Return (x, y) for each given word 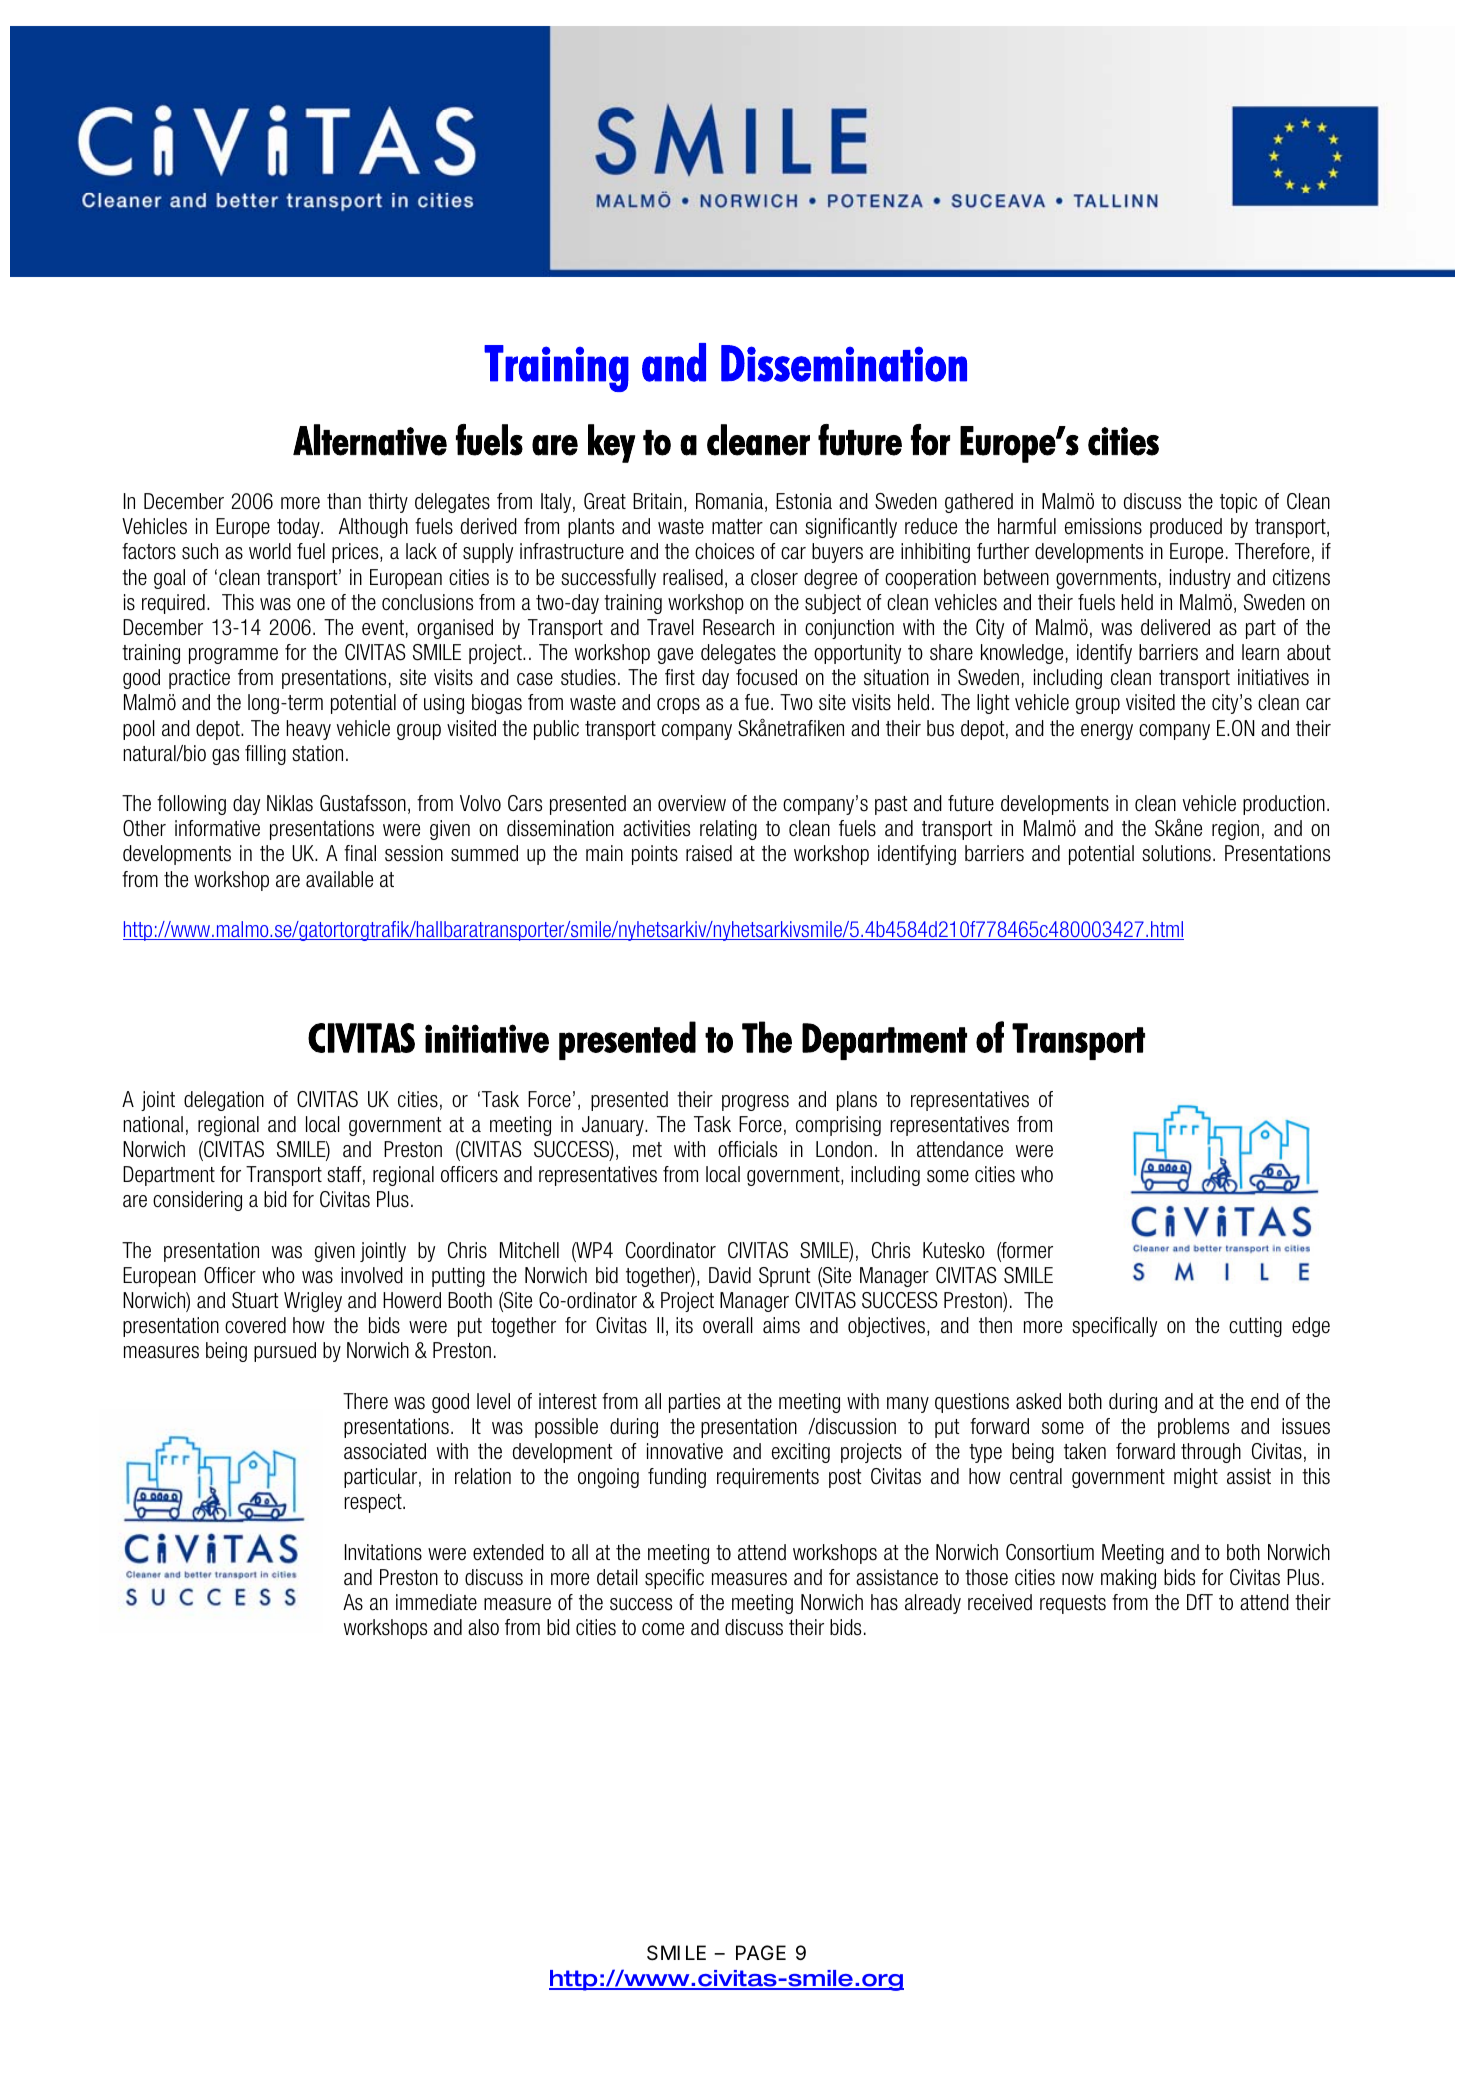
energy (1107, 732)
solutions (1176, 853)
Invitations (383, 1552)
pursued (285, 1352)
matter (737, 527)
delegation (224, 1101)
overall (728, 1325)
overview (692, 803)
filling (265, 755)
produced (1186, 528)
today (299, 528)
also (483, 1627)
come (663, 1629)
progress (755, 1103)
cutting (1255, 1327)
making (1128, 1579)
